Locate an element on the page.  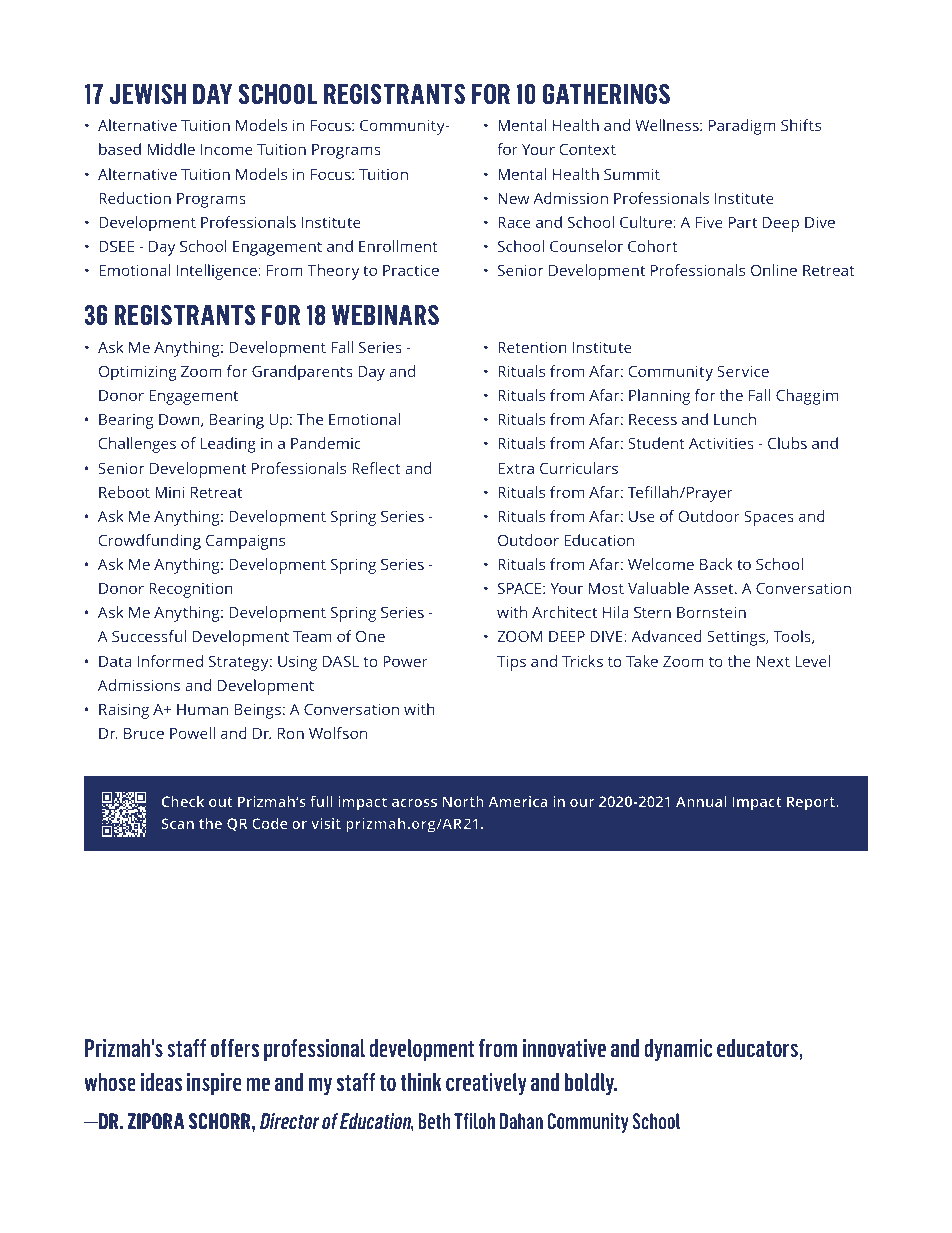
Extra is located at coordinates (516, 468).
